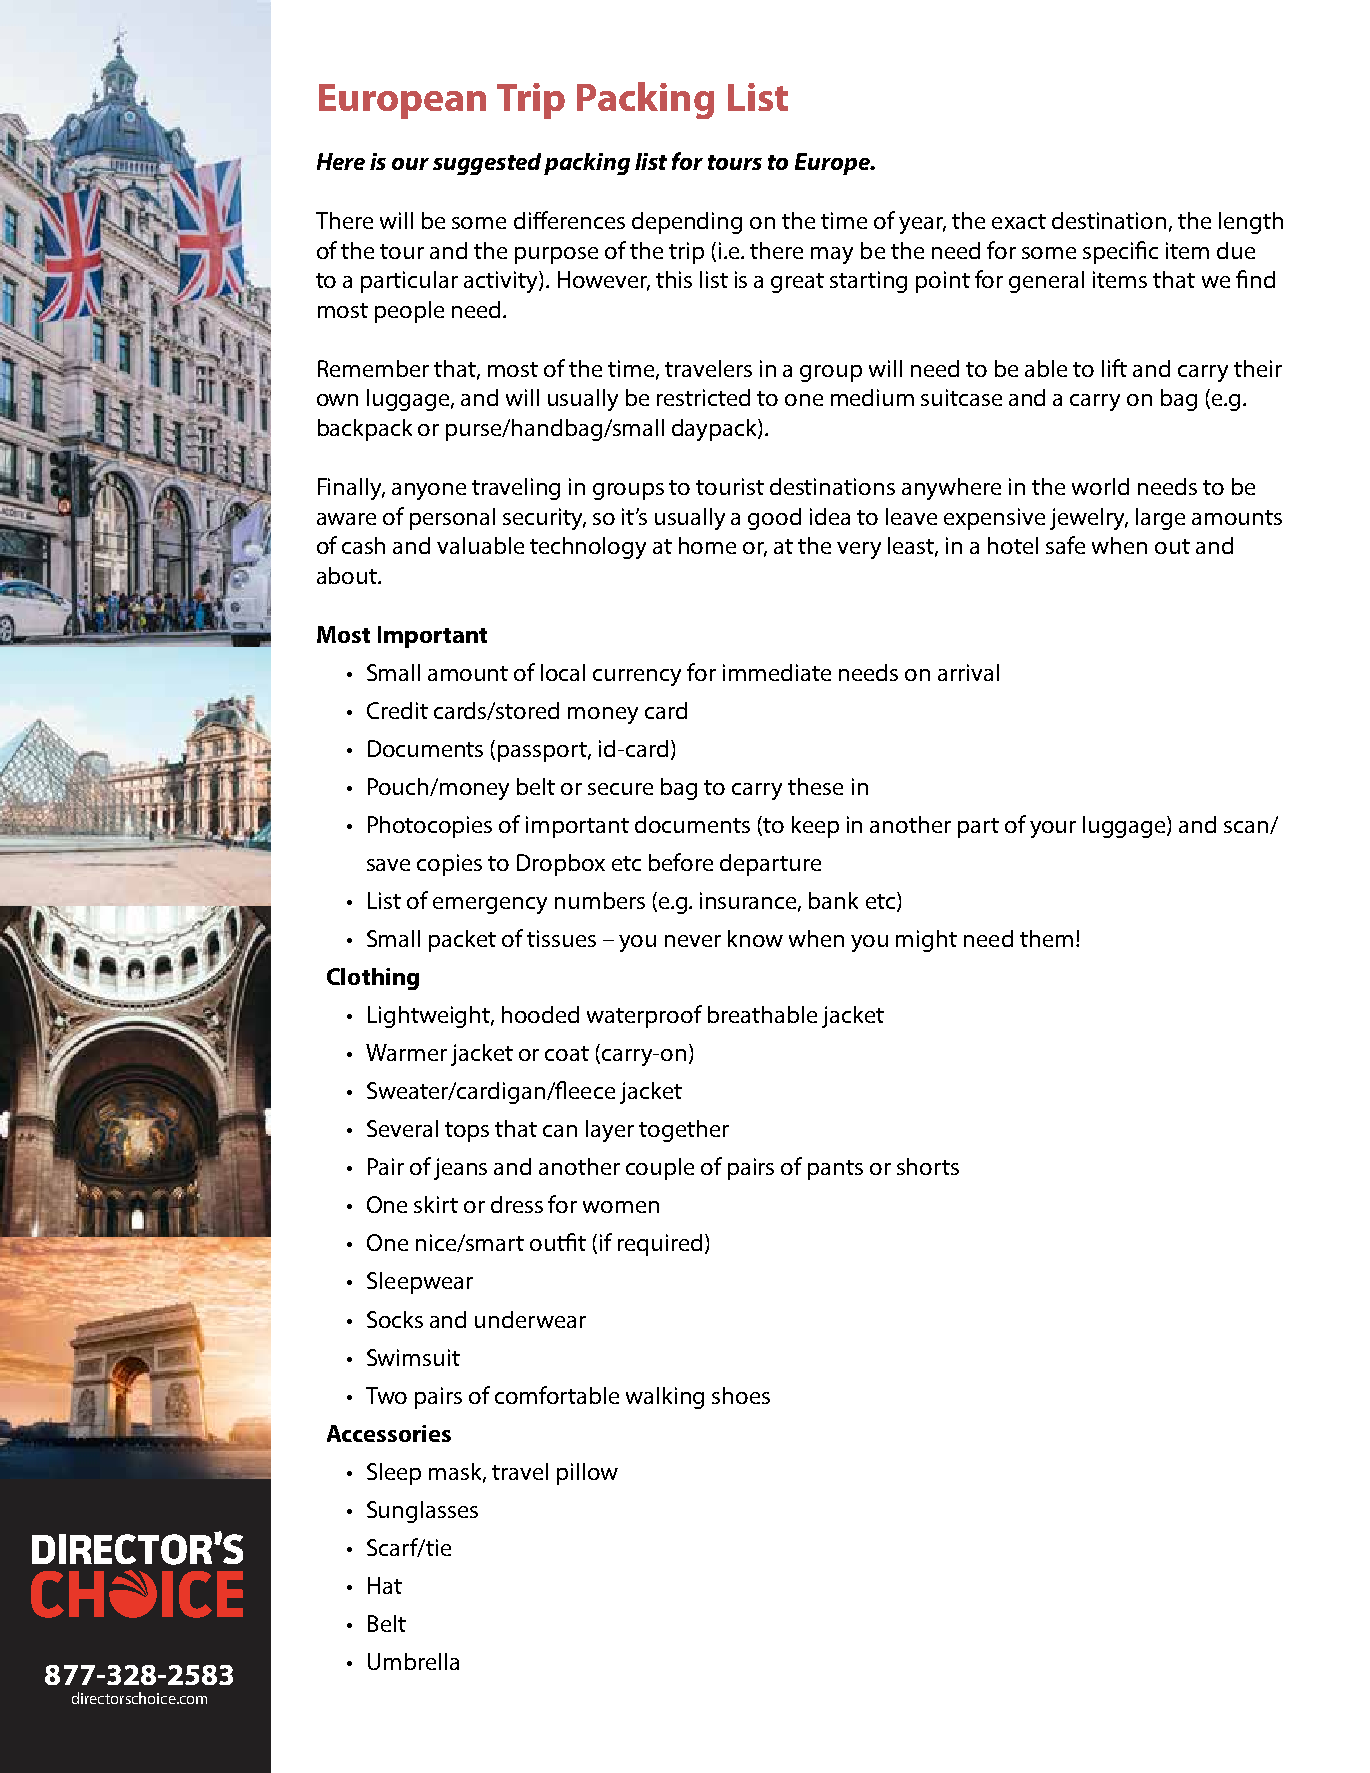 Image resolution: width=1370 pixels, height=1773 pixels. I want to click on suggested, so click(487, 164).
